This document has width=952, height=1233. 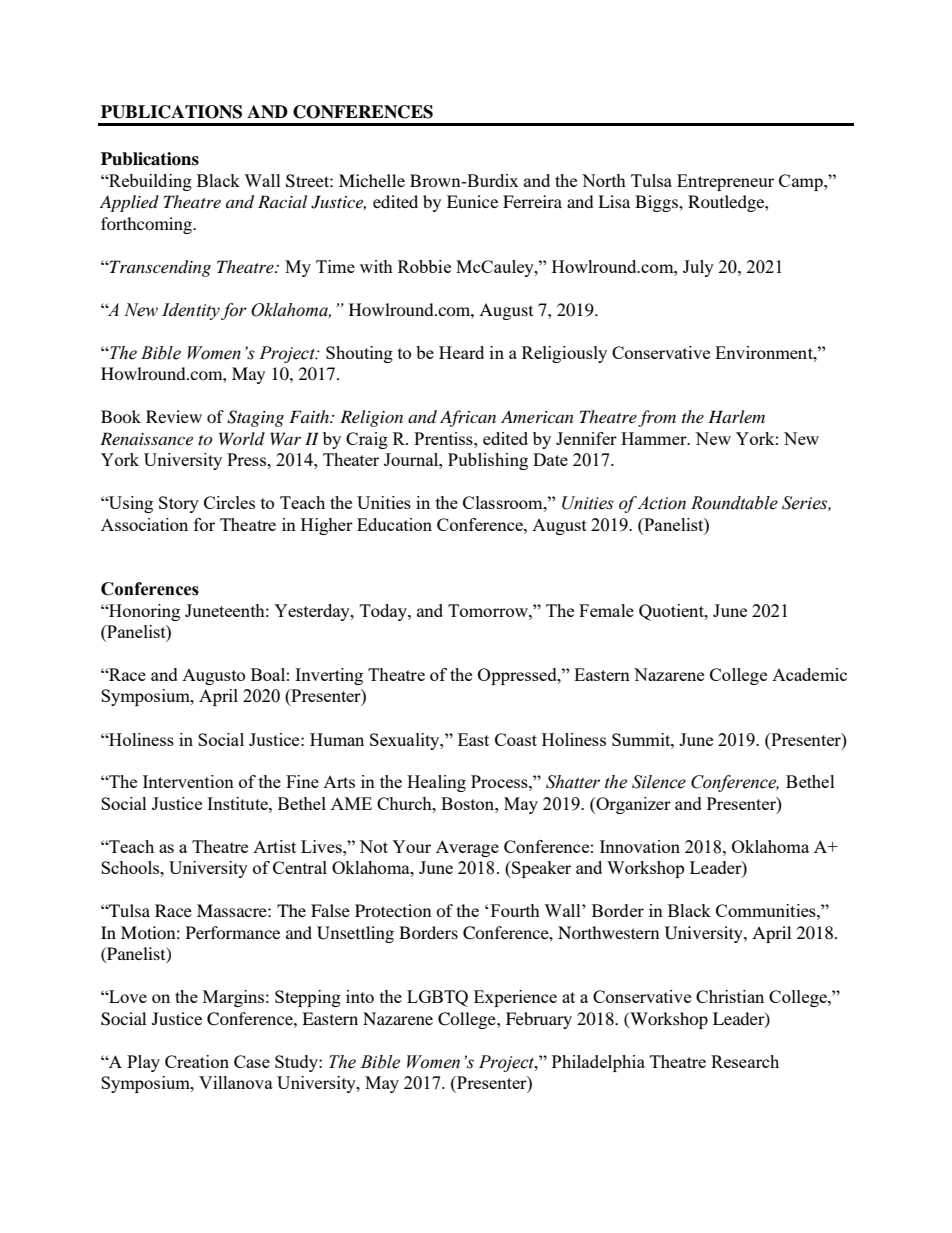 What do you see at coordinates (197, 1061) in the document?
I see `Creation` at bounding box center [197, 1061].
